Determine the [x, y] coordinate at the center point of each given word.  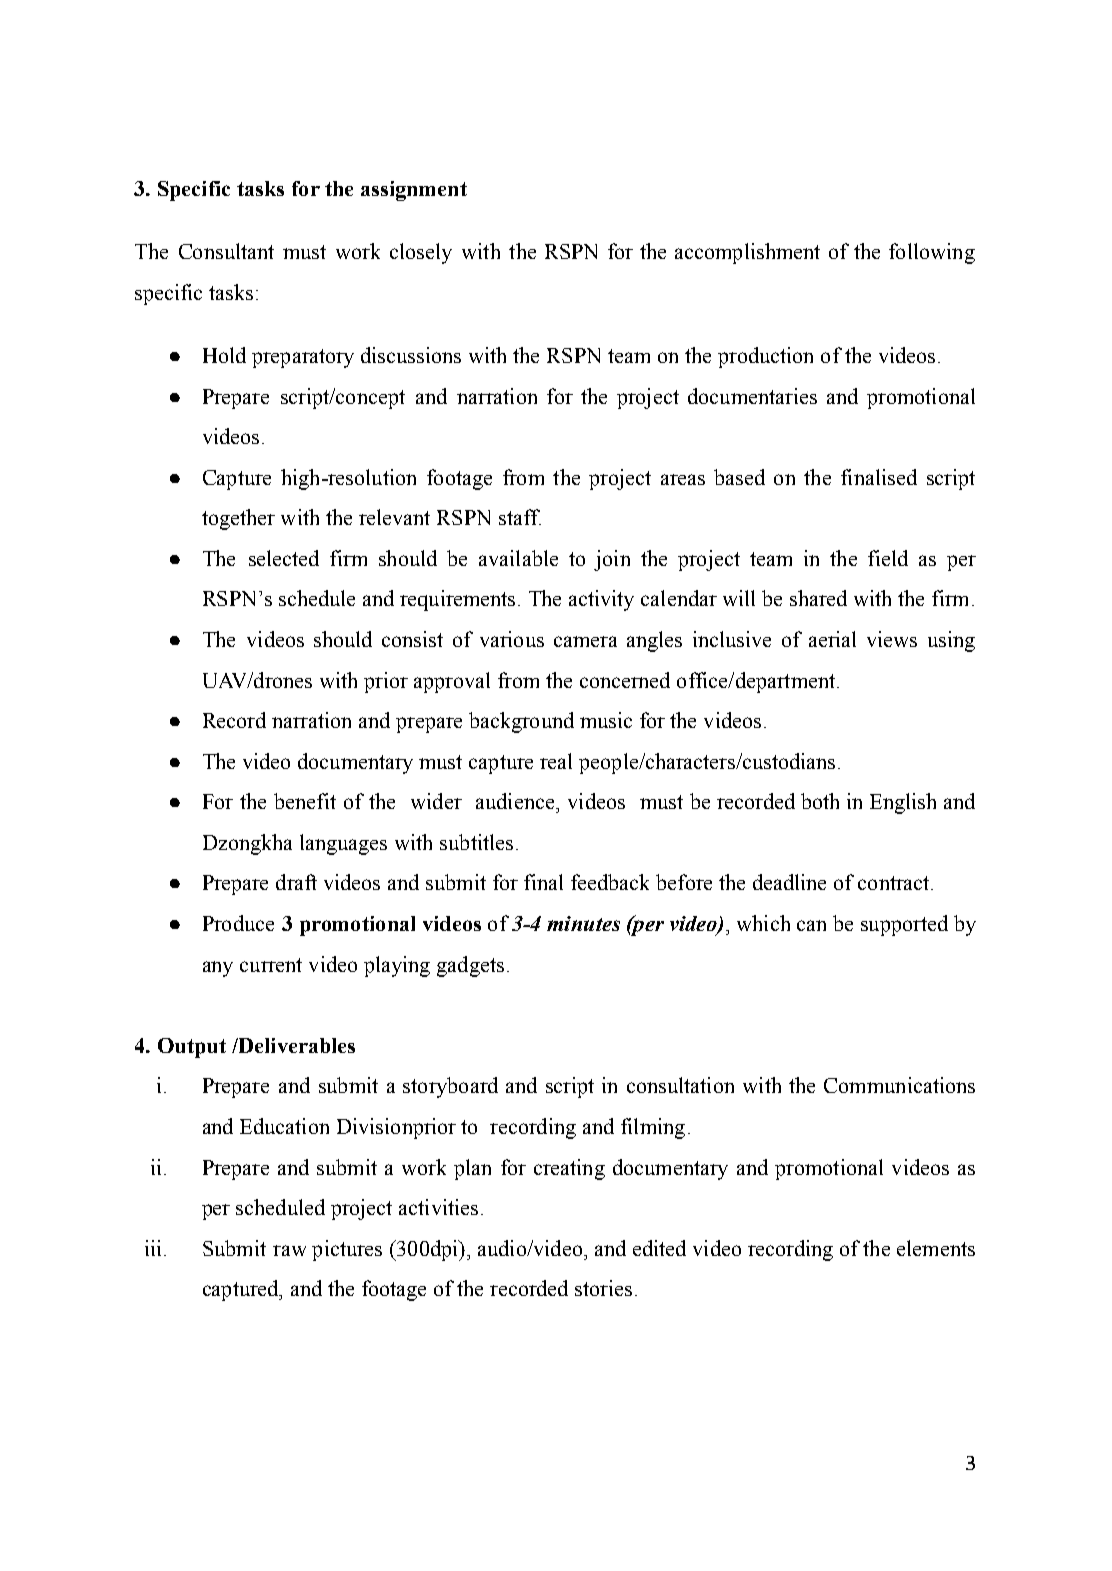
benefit [305, 801]
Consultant [226, 251]
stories [603, 1288]
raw [289, 1250]
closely [421, 253]
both [820, 801]
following [932, 253]
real [556, 761]
